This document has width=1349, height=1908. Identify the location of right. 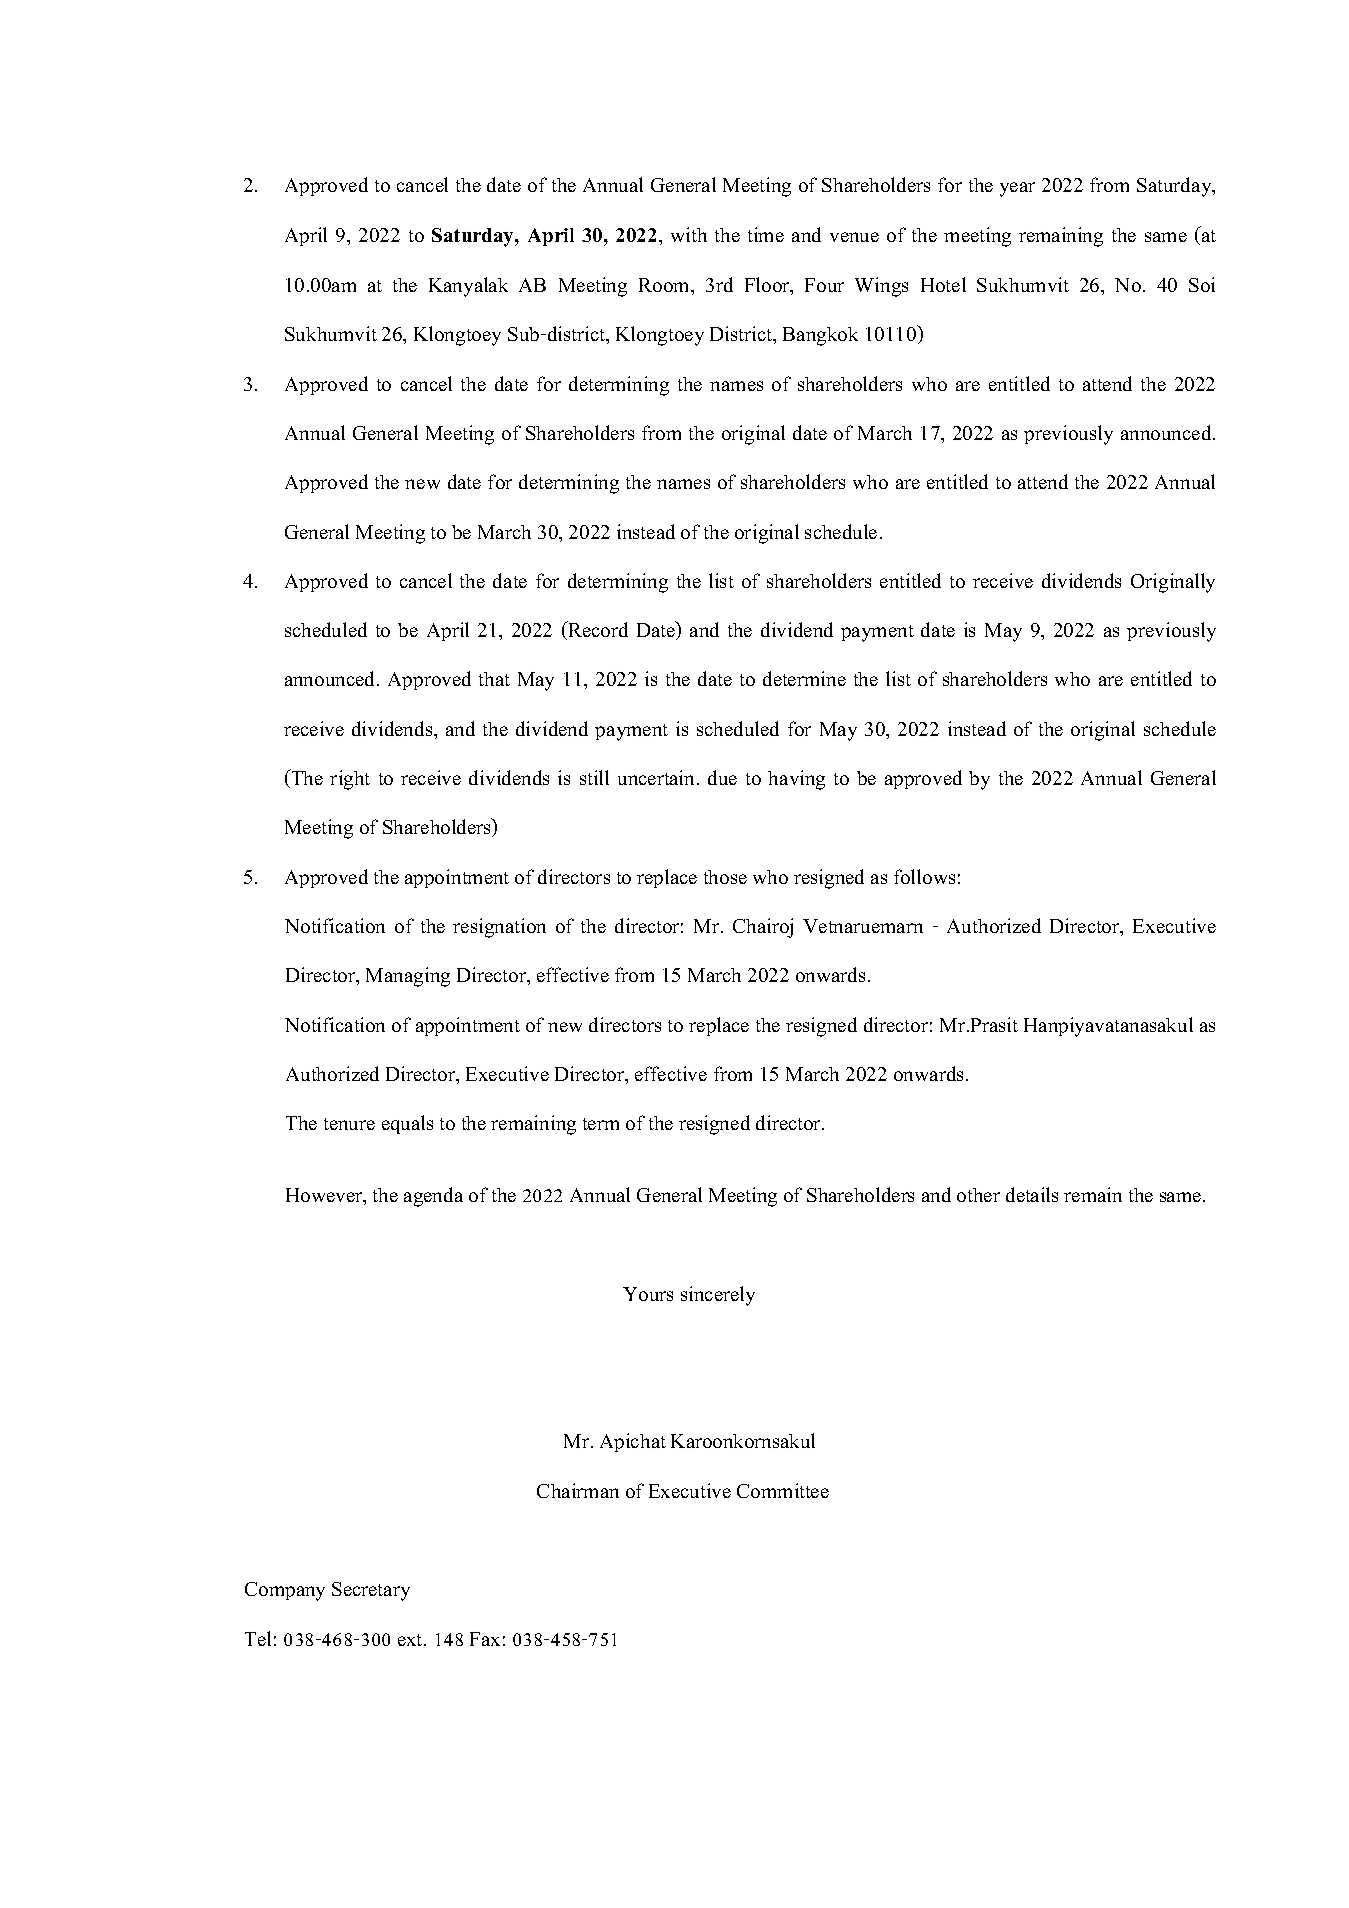
(350, 780).
